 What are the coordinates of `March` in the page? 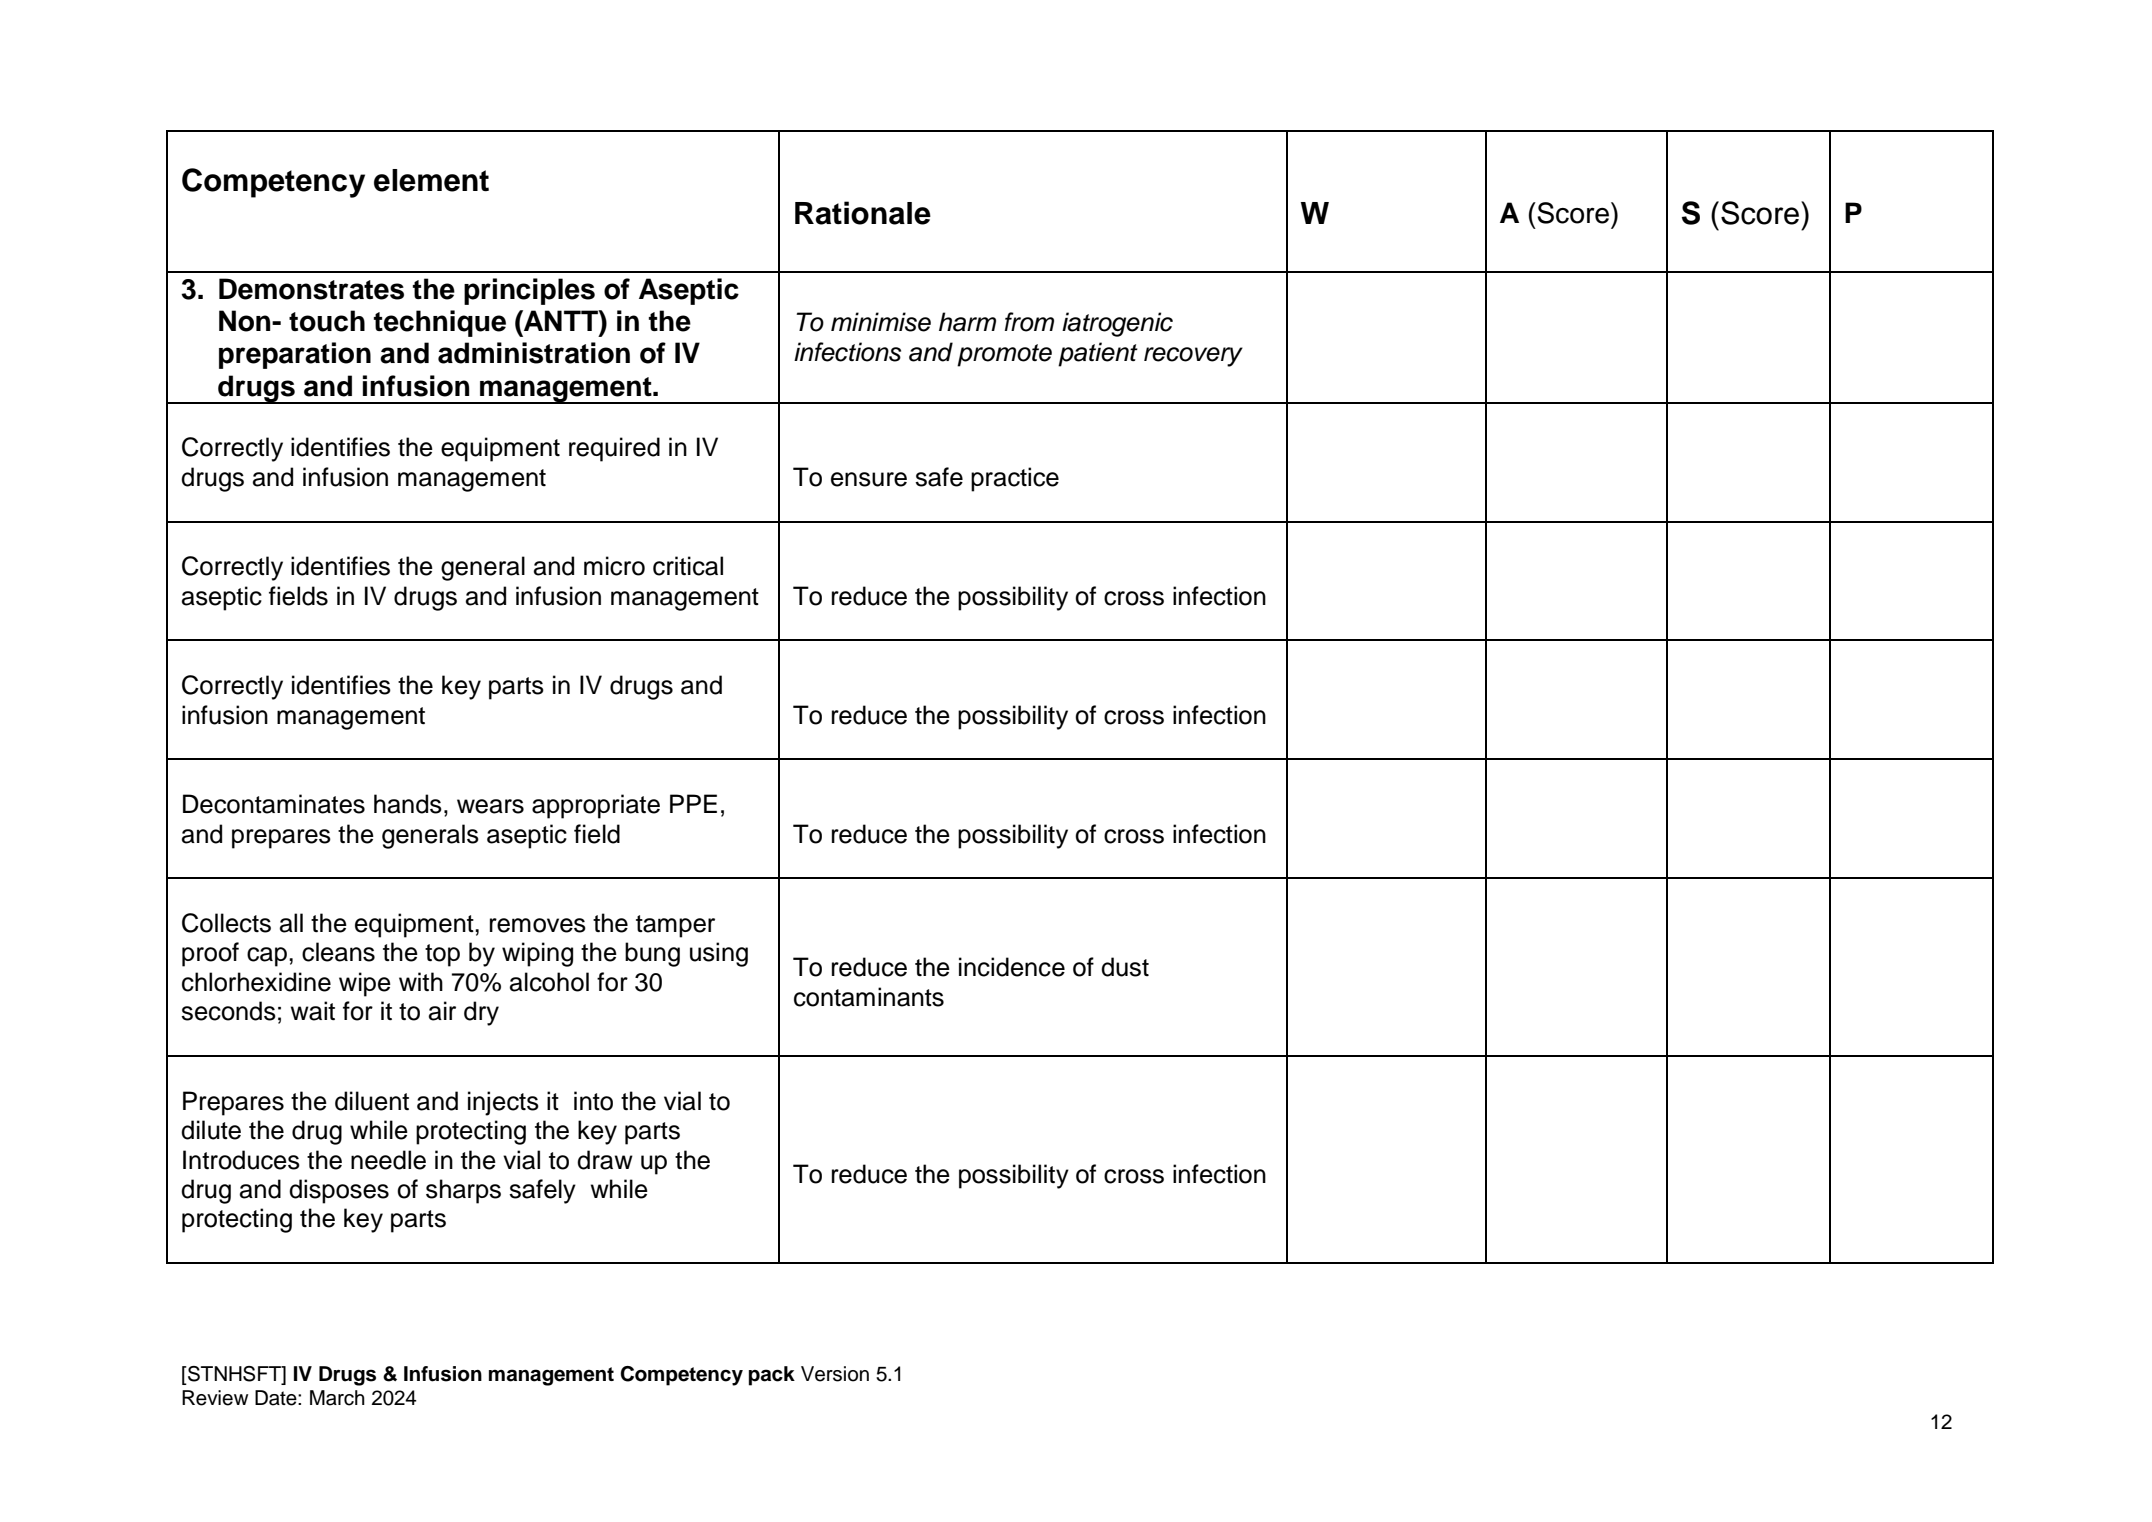 It's located at (337, 1398).
